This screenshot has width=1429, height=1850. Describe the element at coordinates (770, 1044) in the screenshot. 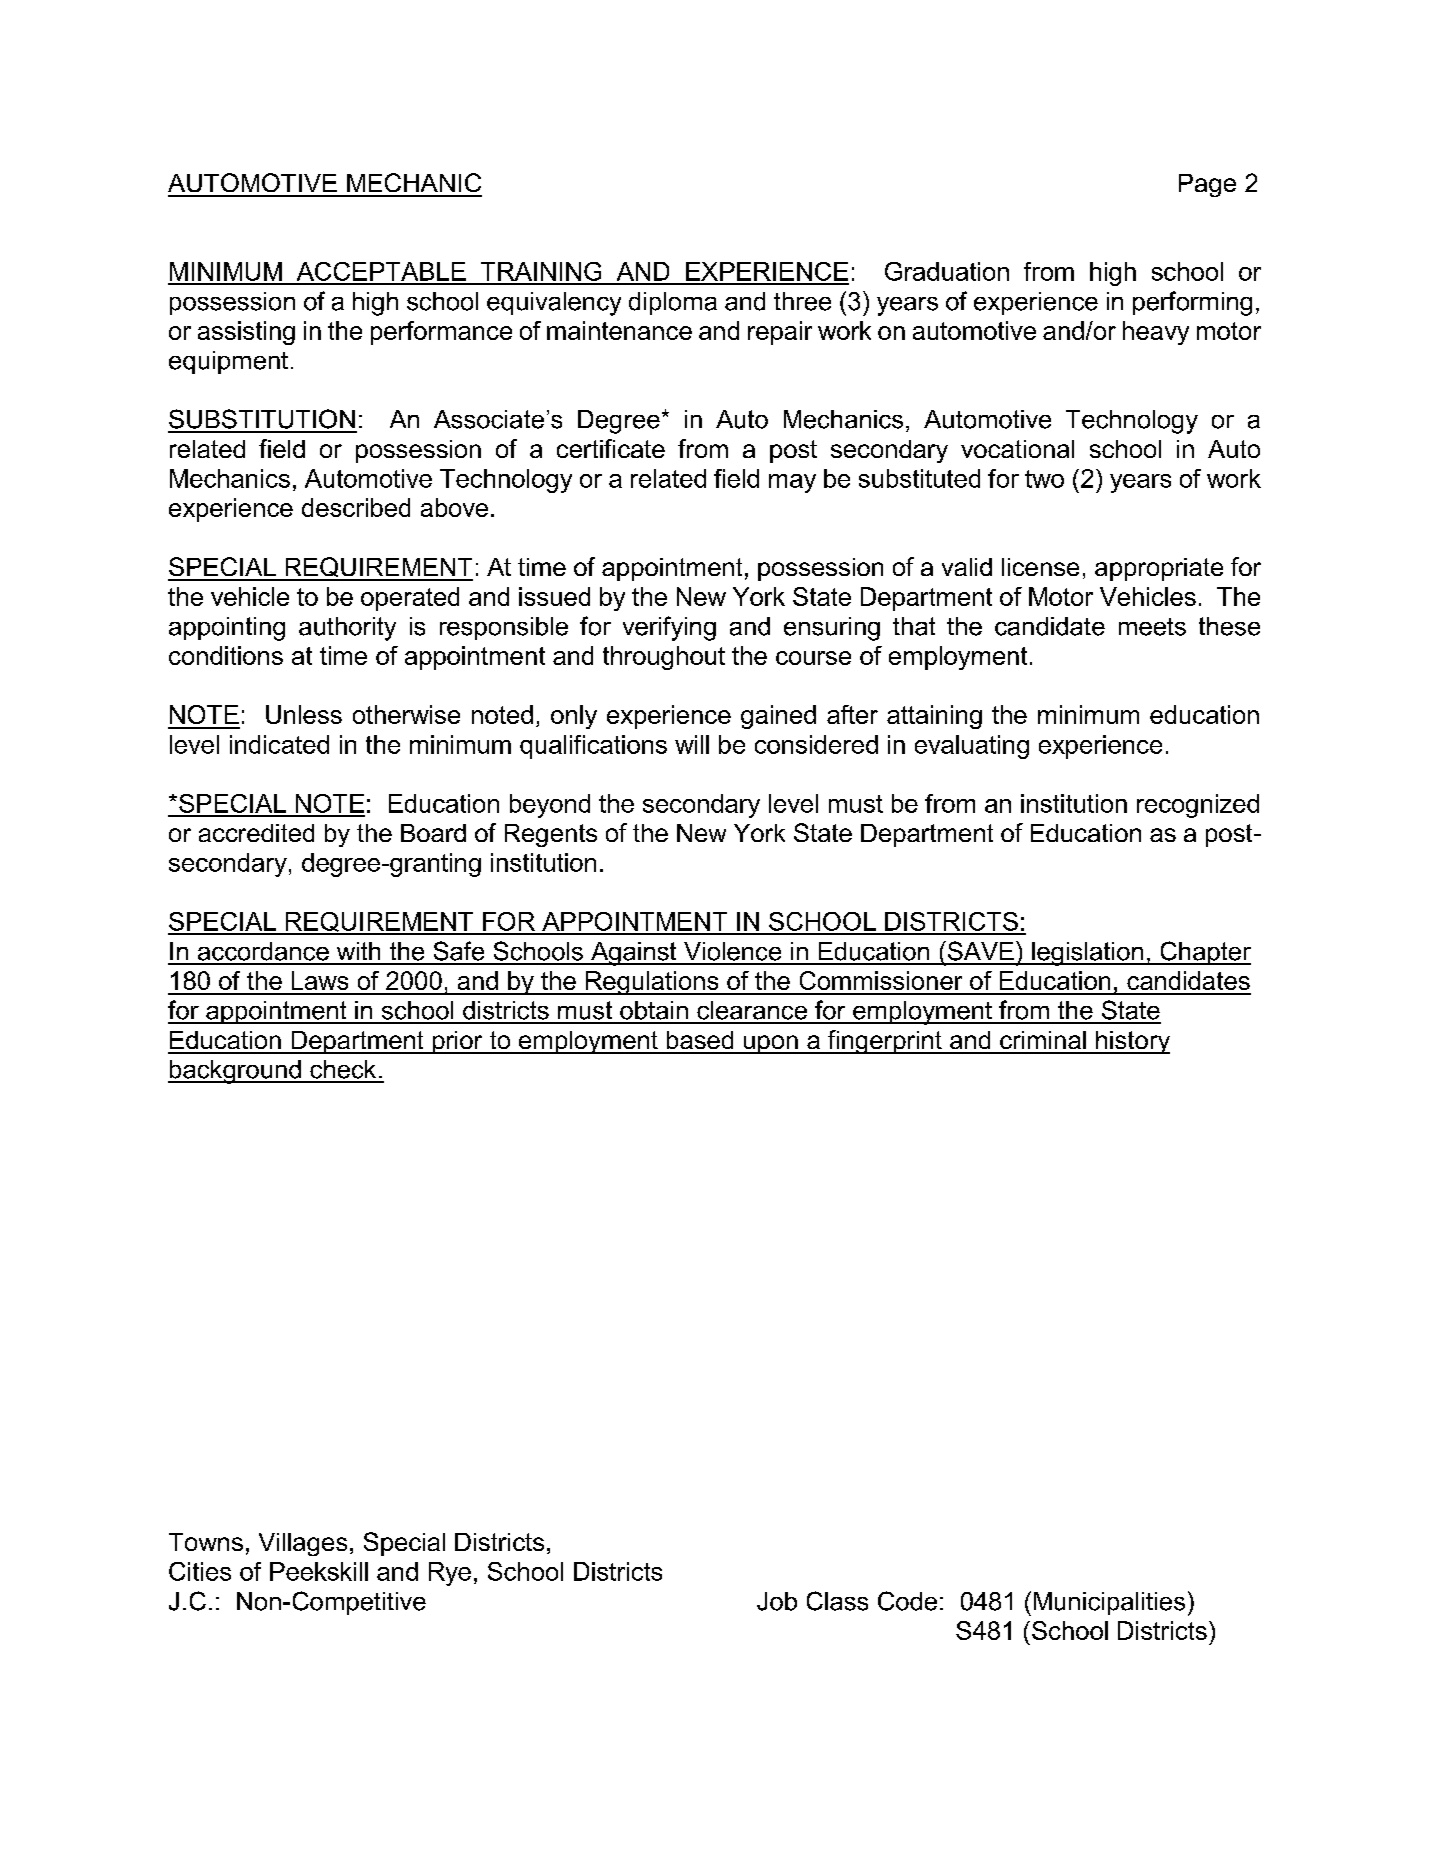

I see `upon` at that location.
